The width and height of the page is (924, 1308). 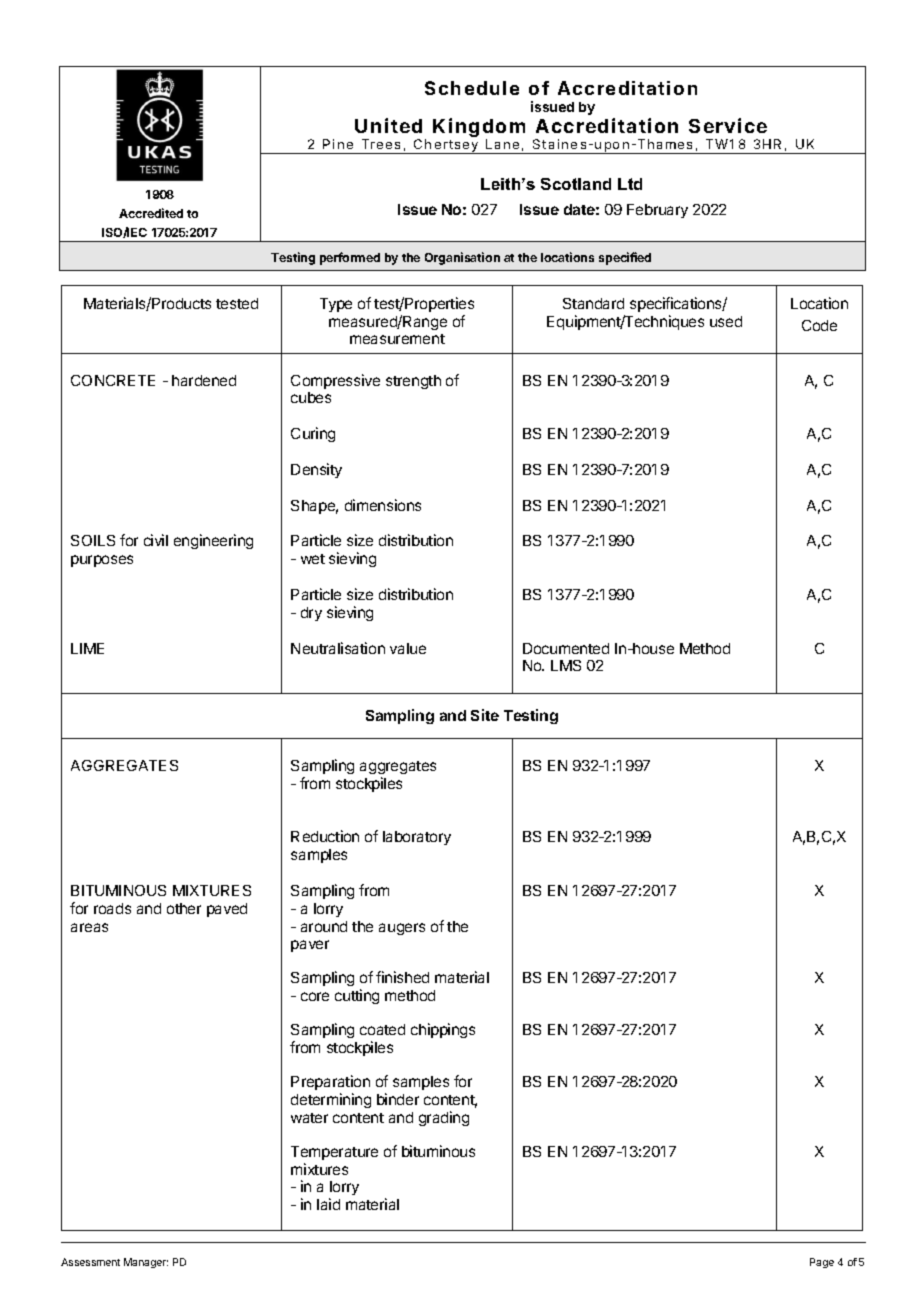 I want to click on LMS, so click(x=566, y=665).
